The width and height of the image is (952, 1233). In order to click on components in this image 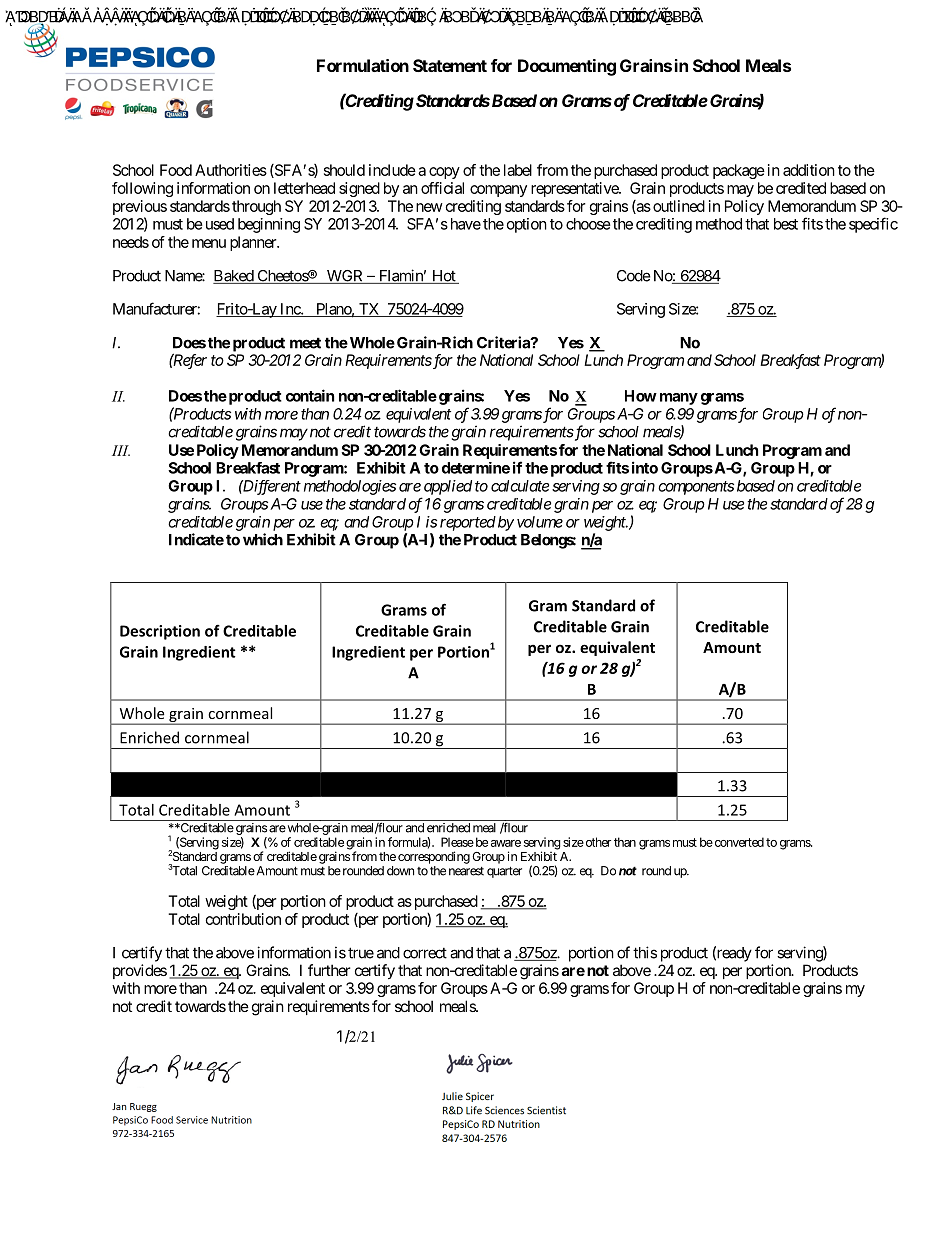, I will do `click(696, 488)`.
